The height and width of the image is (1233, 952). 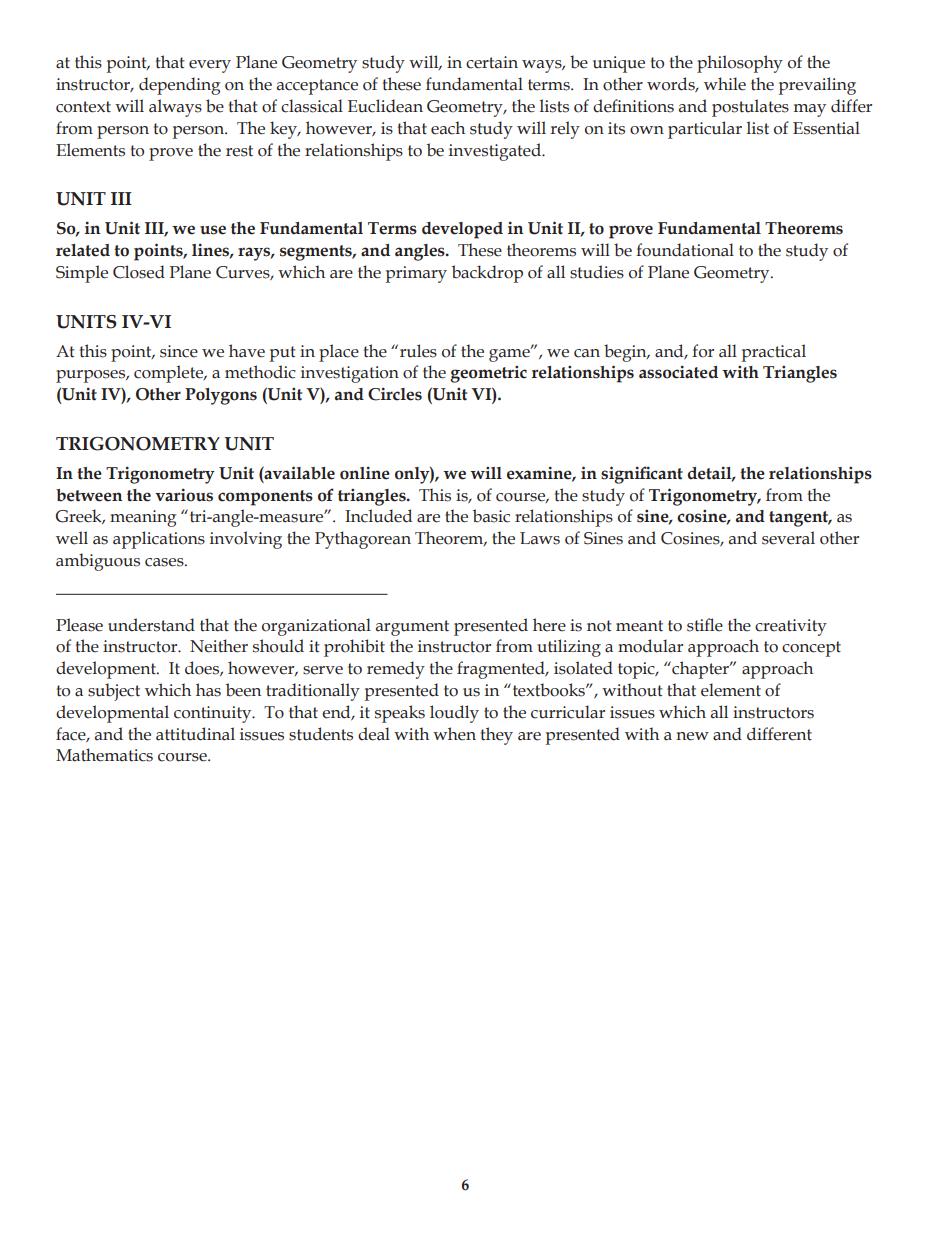 I want to click on Circles, so click(x=395, y=394).
